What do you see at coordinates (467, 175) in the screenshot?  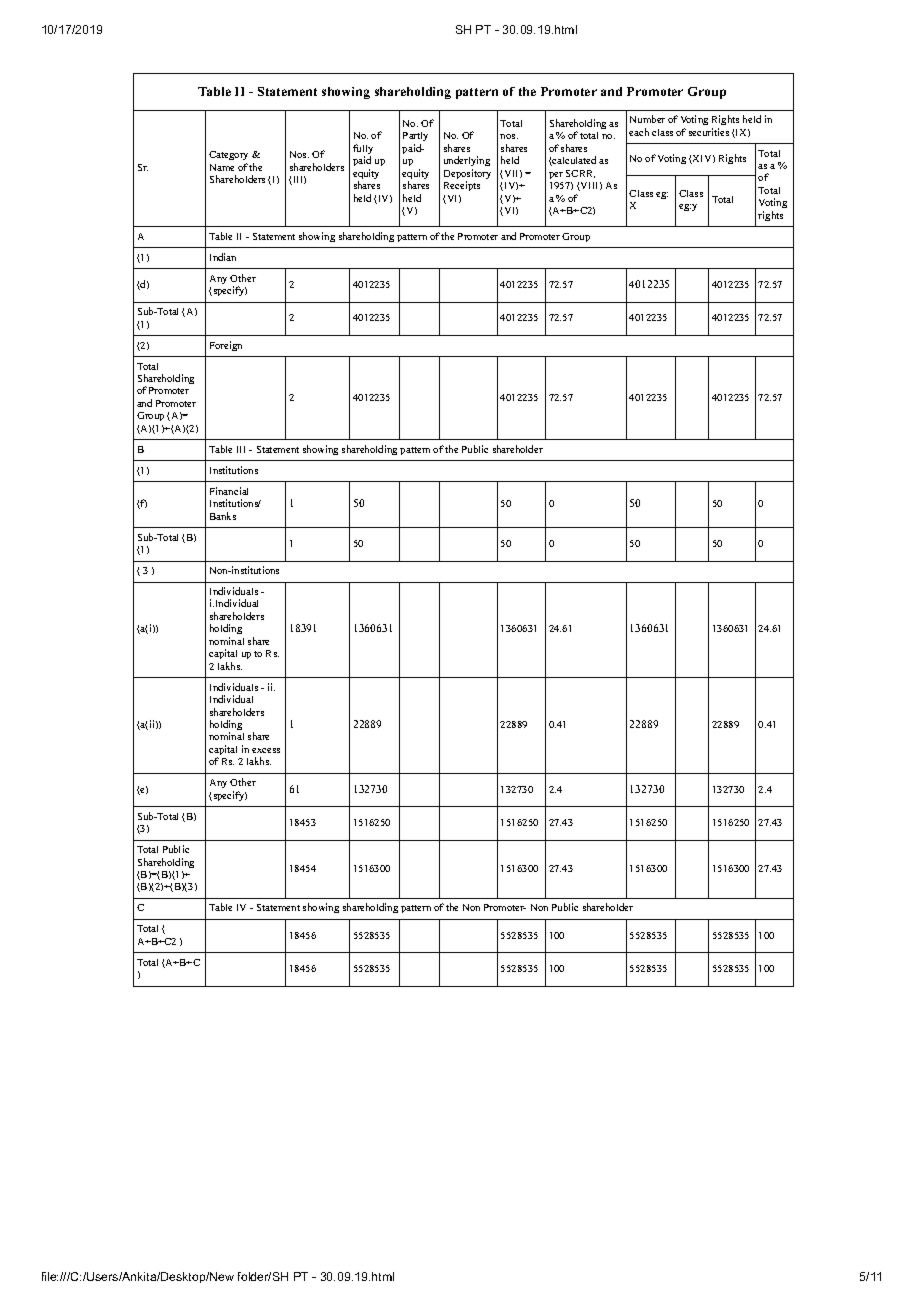 I see `Depository` at bounding box center [467, 175].
